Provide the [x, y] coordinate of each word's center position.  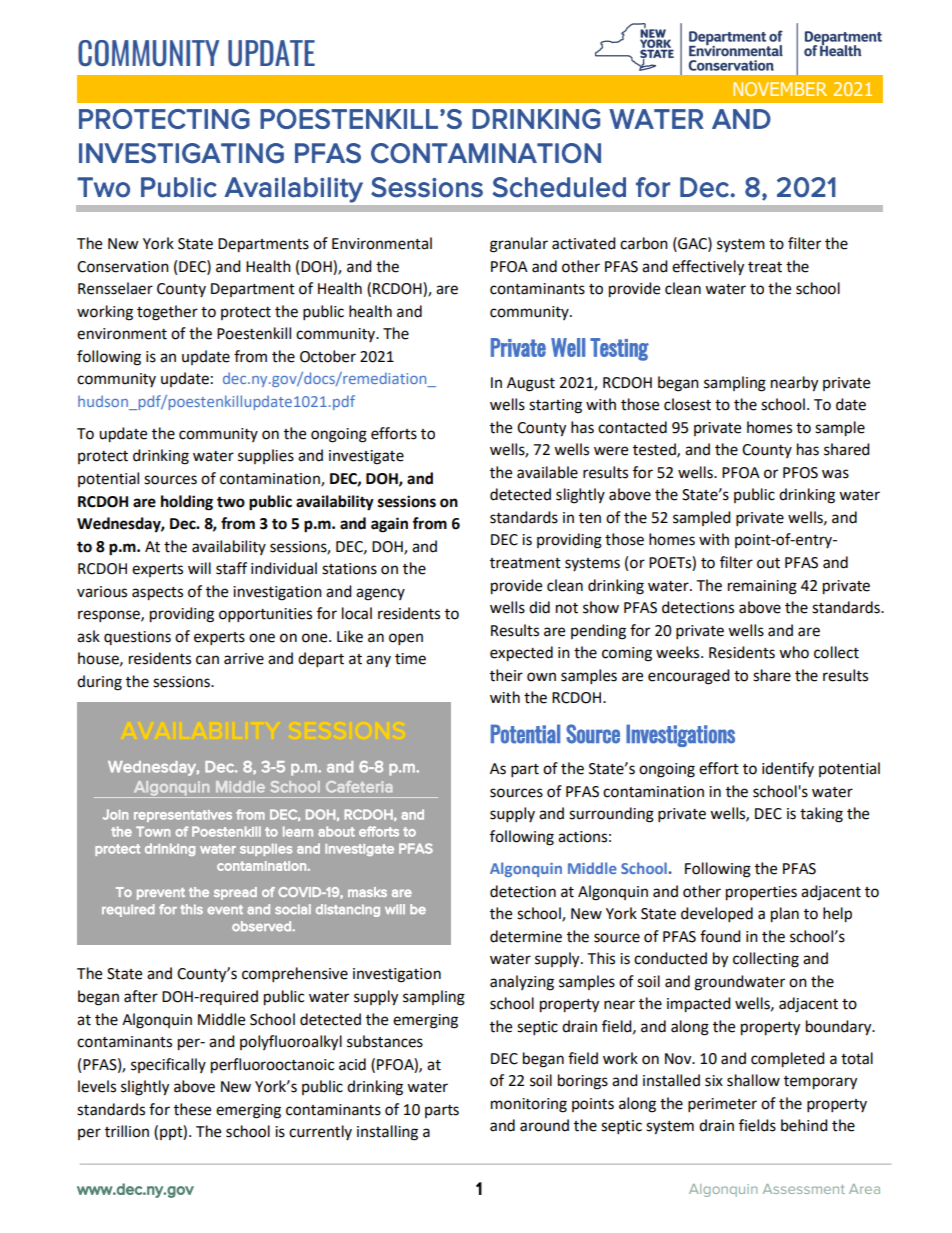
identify [788, 769]
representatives [183, 816]
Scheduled [559, 187]
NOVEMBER [780, 89]
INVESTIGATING [181, 153]
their [506, 675]
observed [261, 926]
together [167, 313]
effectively [708, 268]
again [389, 525]
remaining [762, 587]
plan [785, 915]
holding [187, 503]
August [531, 384]
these [192, 1109]
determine [526, 936]
